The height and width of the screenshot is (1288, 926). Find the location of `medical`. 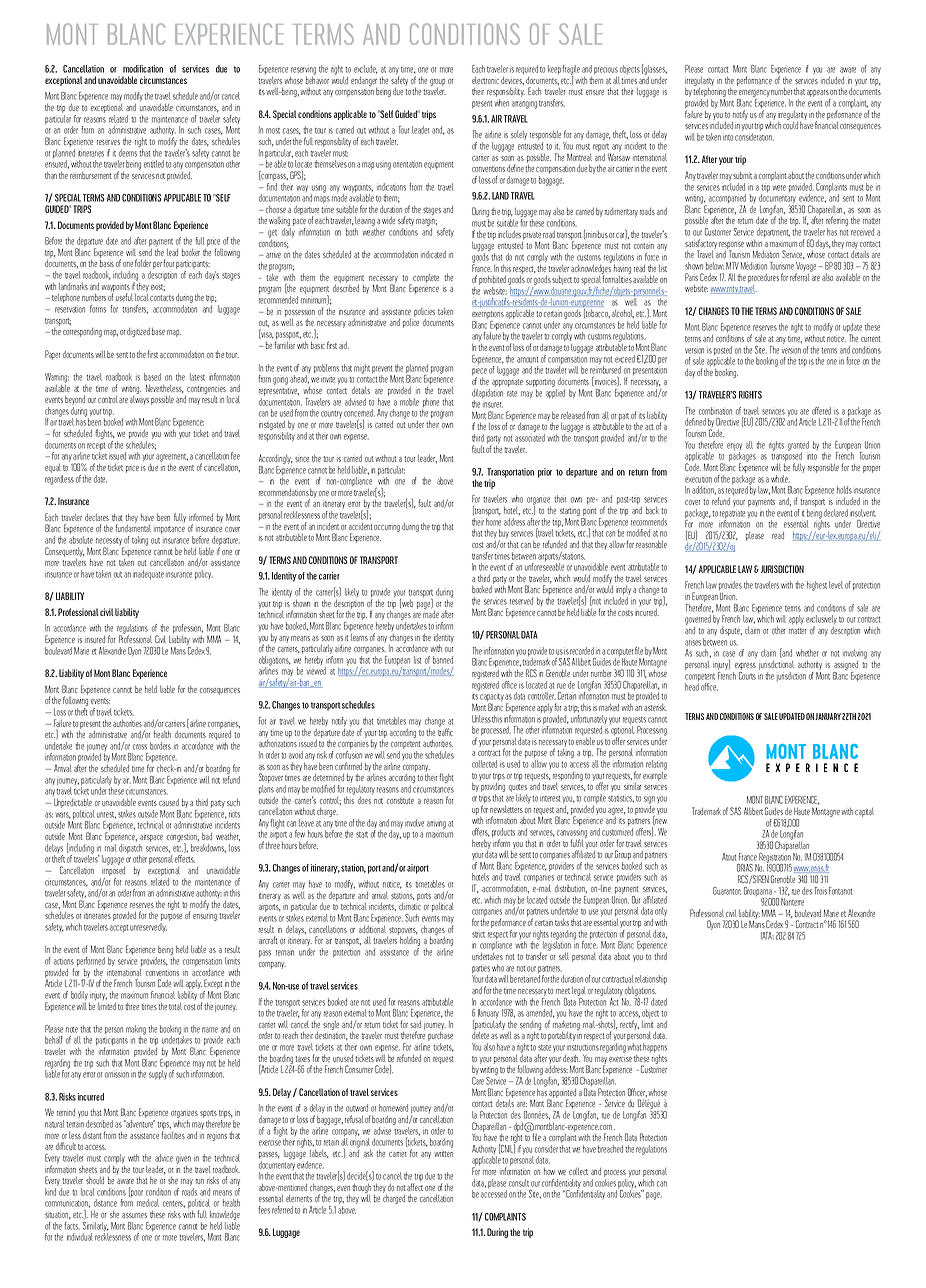

medical is located at coordinates (148, 1203).
